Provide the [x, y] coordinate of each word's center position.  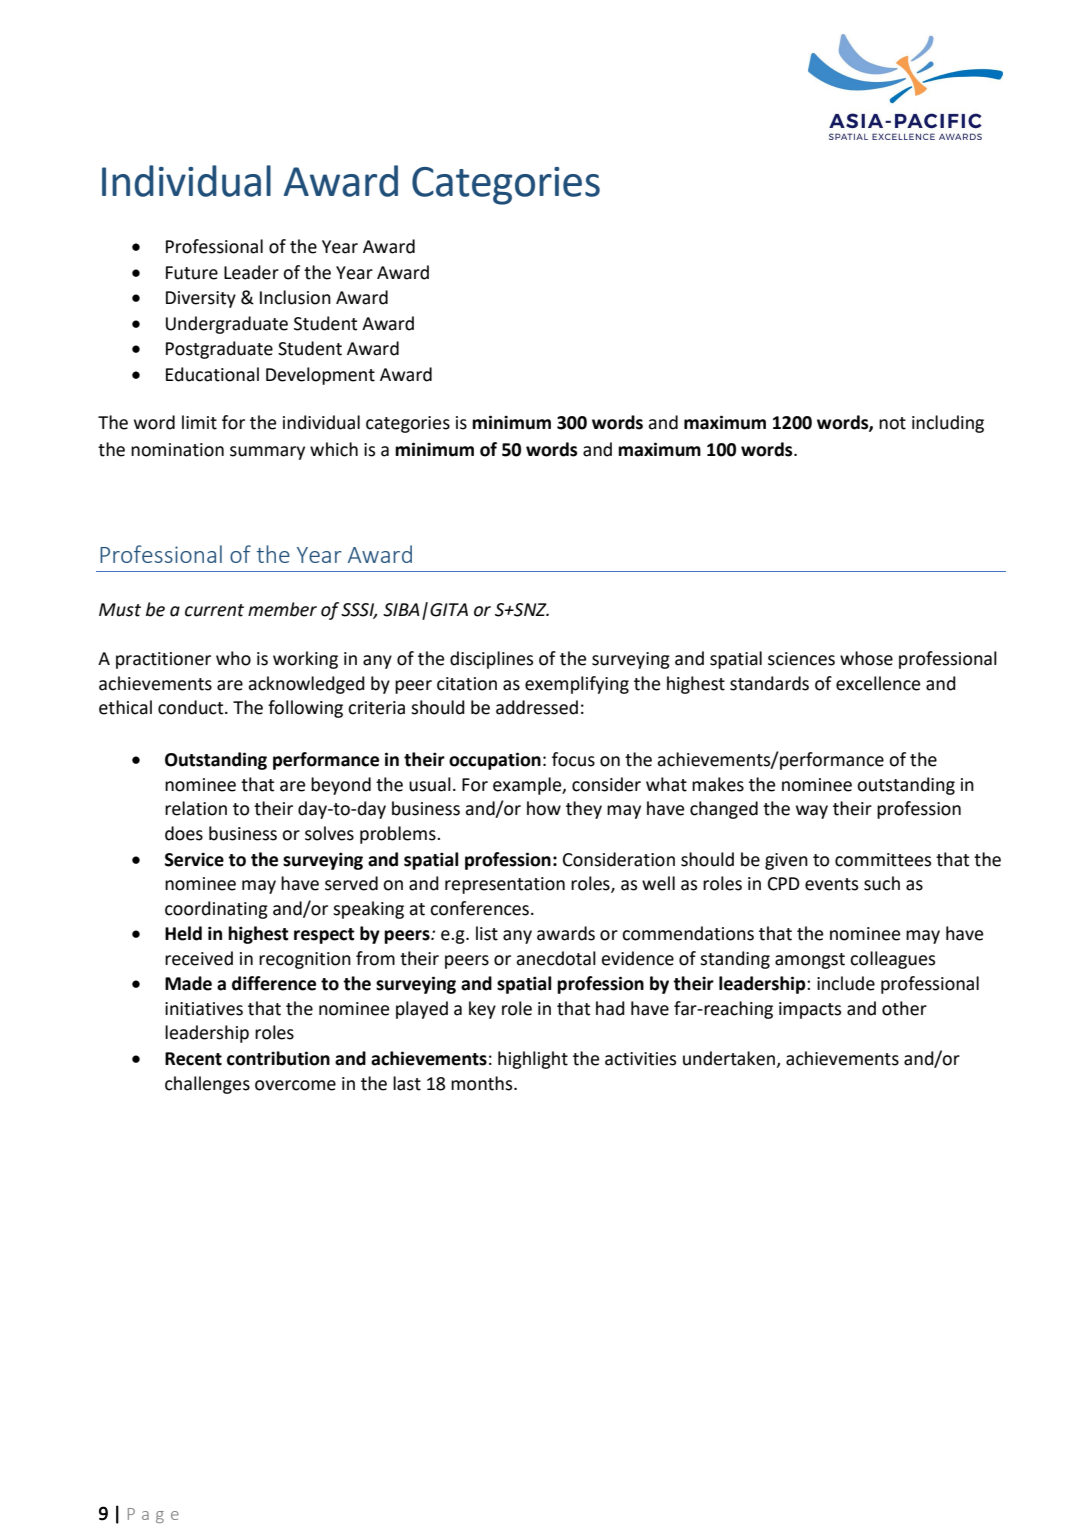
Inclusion [295, 297]
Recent [193, 1059]
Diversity [201, 299]
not [892, 423]
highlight [533, 1060]
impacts [810, 1010]
